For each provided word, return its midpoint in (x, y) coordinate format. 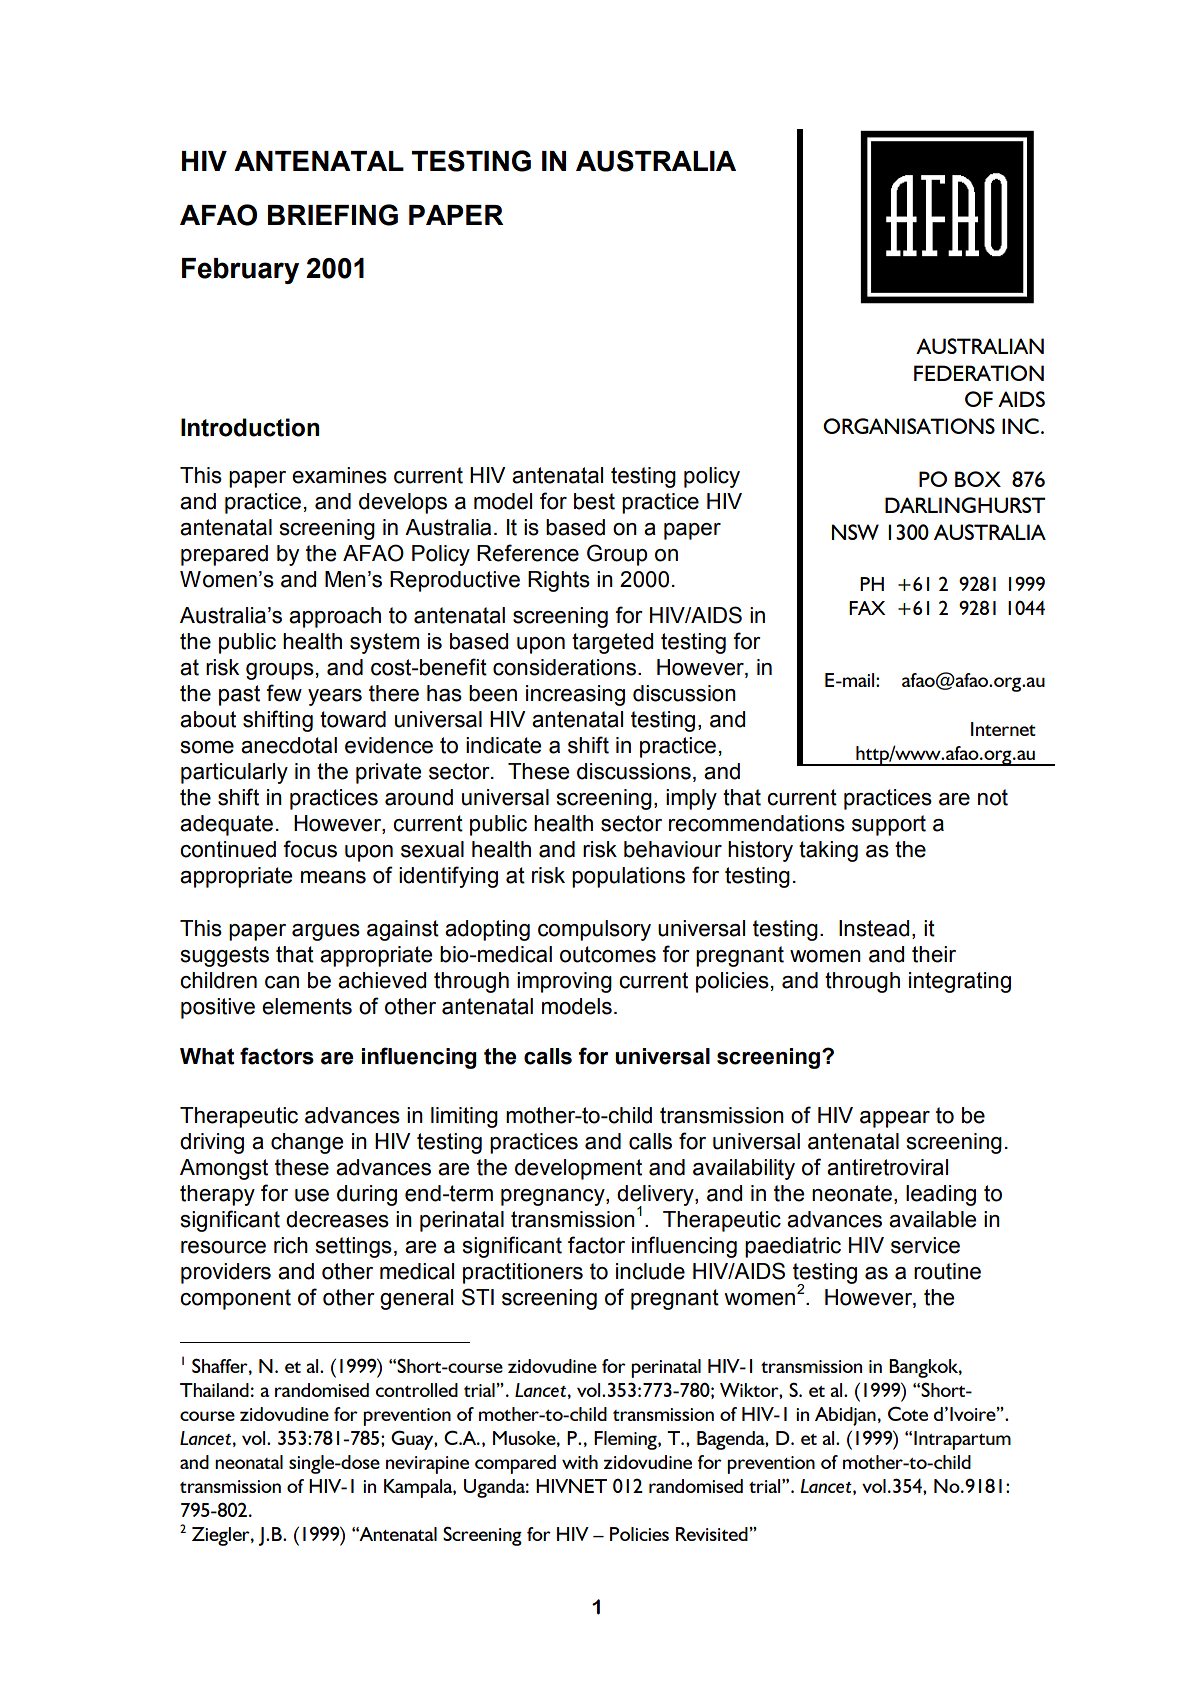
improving (564, 982)
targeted (612, 643)
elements (307, 1006)
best (594, 501)
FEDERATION (979, 373)
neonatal (249, 1462)
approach (335, 617)
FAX (867, 608)
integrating (960, 982)
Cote (908, 1413)
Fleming (626, 1440)
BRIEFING (333, 215)
